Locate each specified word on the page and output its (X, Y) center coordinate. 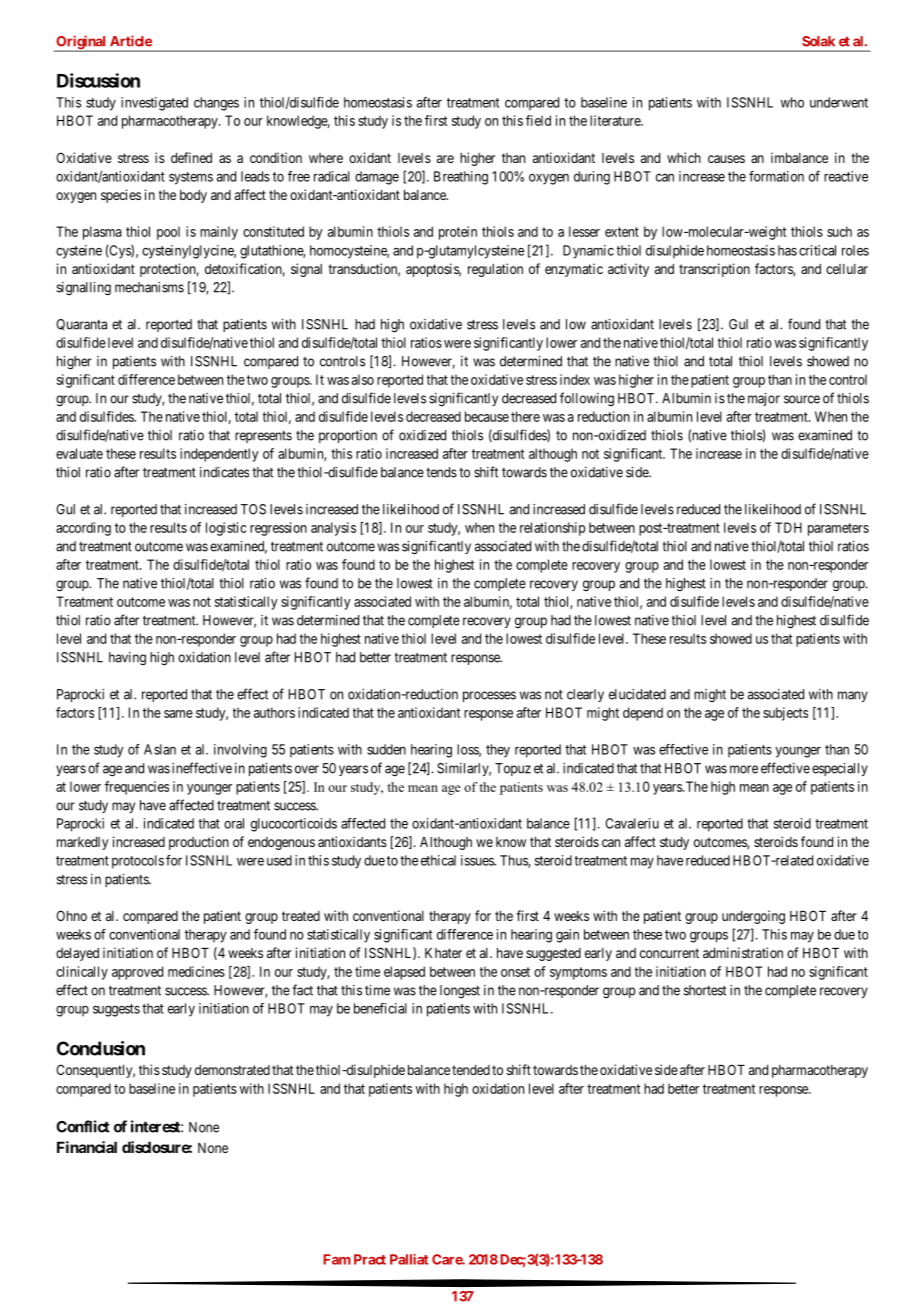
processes (489, 696)
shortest (705, 990)
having (127, 658)
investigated (154, 104)
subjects (785, 714)
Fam (337, 1259)
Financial (87, 1147)
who (792, 102)
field (538, 120)
